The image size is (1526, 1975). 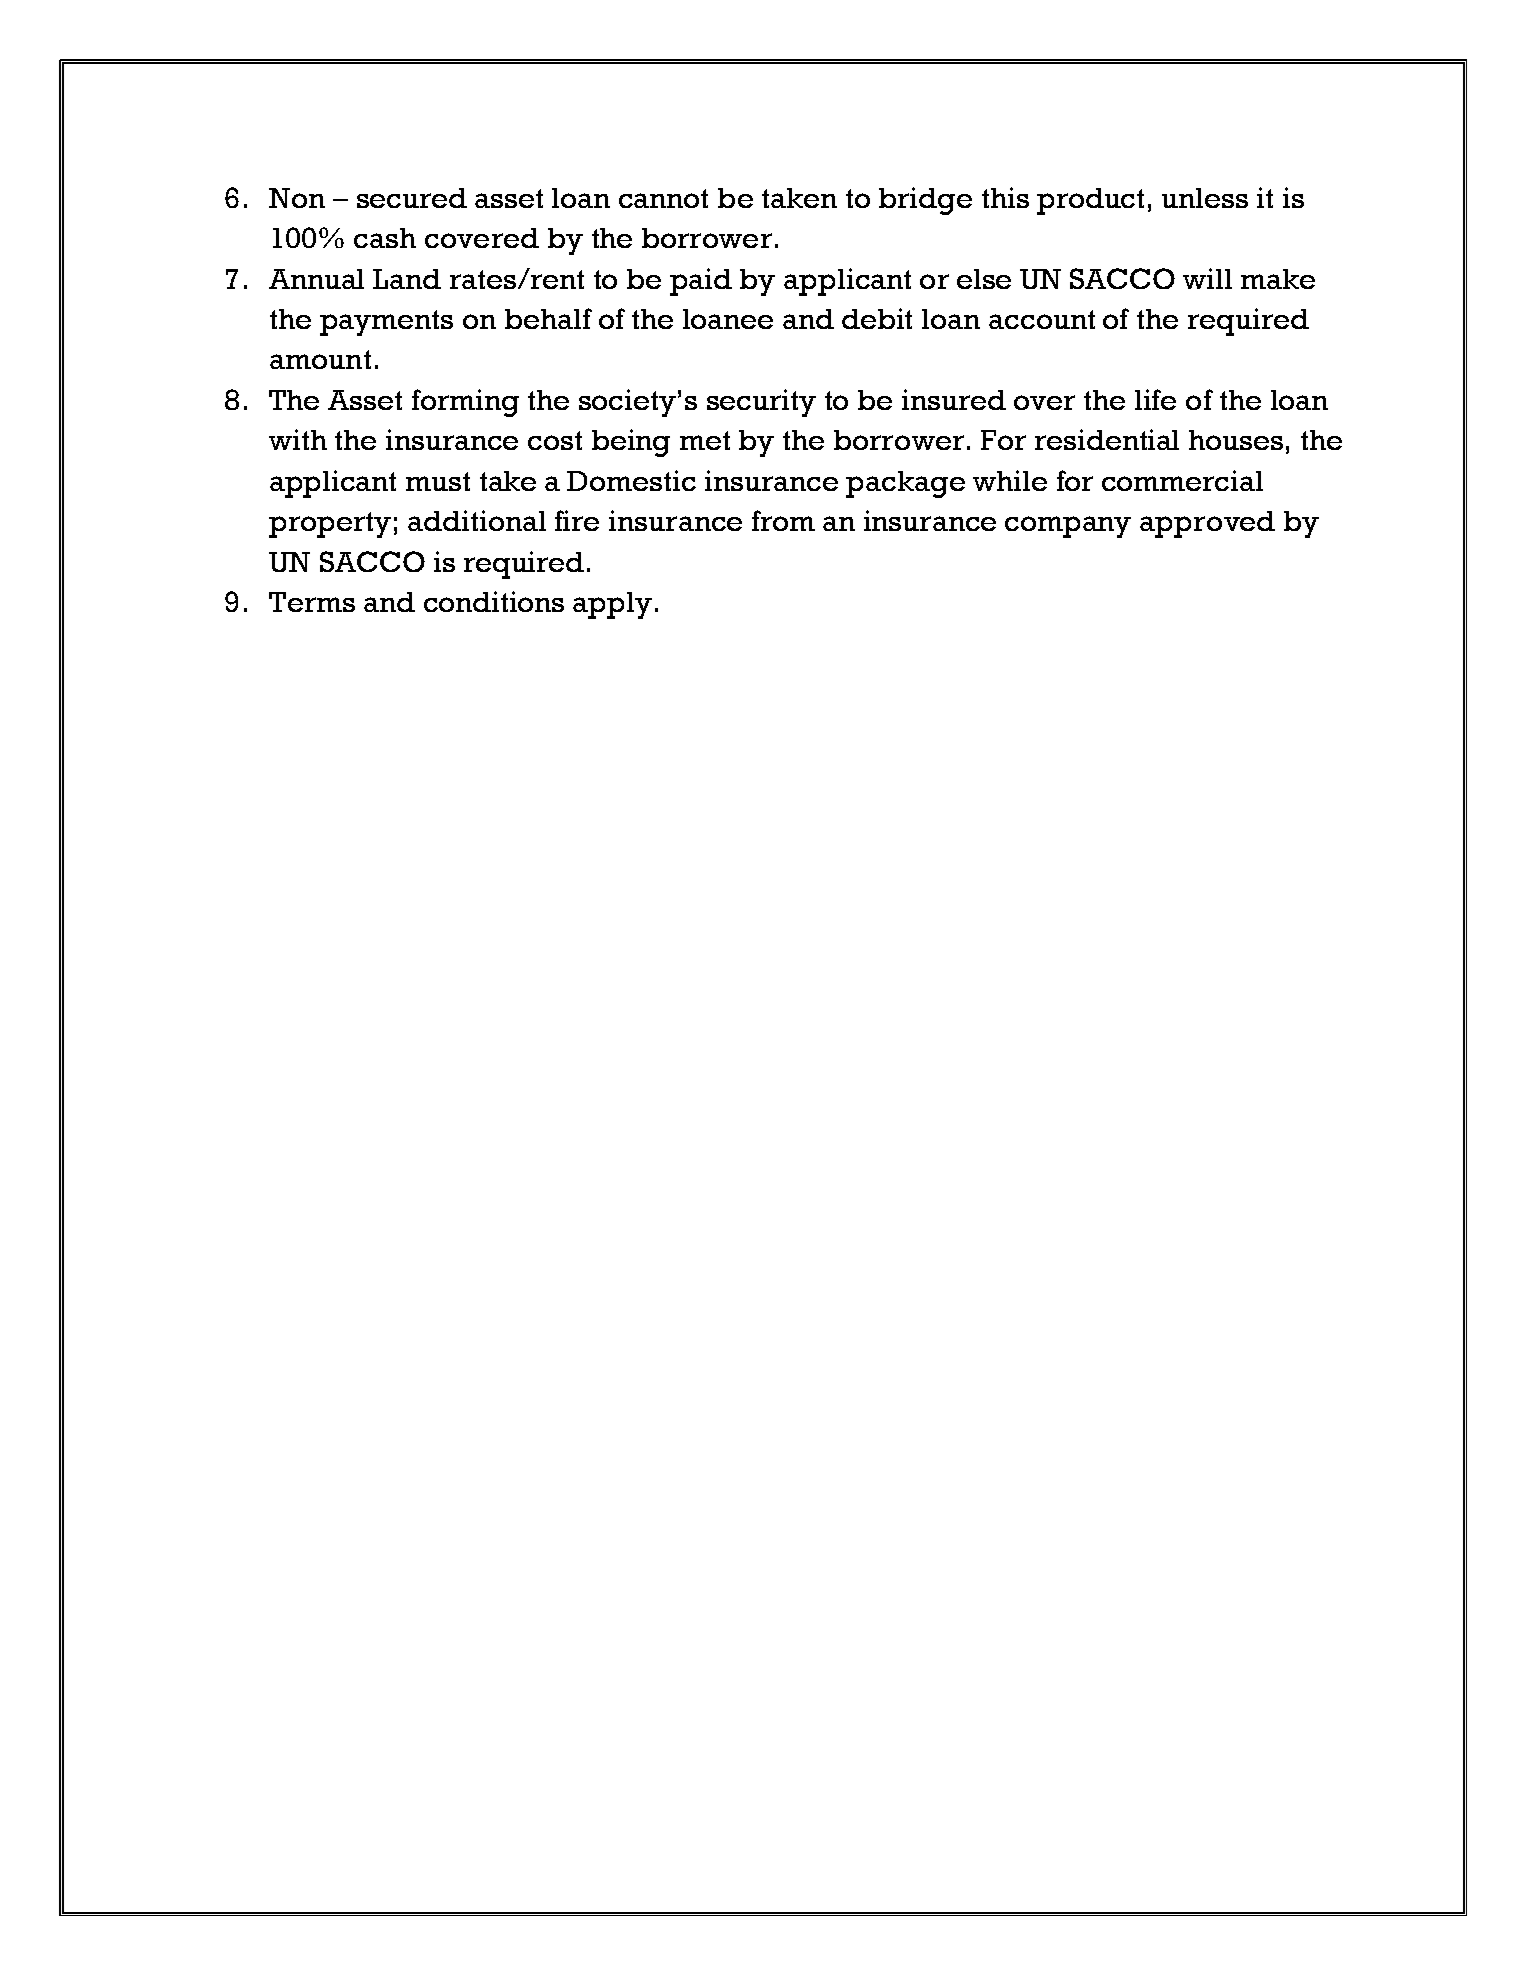 I want to click on apply, so click(x=612, y=605).
